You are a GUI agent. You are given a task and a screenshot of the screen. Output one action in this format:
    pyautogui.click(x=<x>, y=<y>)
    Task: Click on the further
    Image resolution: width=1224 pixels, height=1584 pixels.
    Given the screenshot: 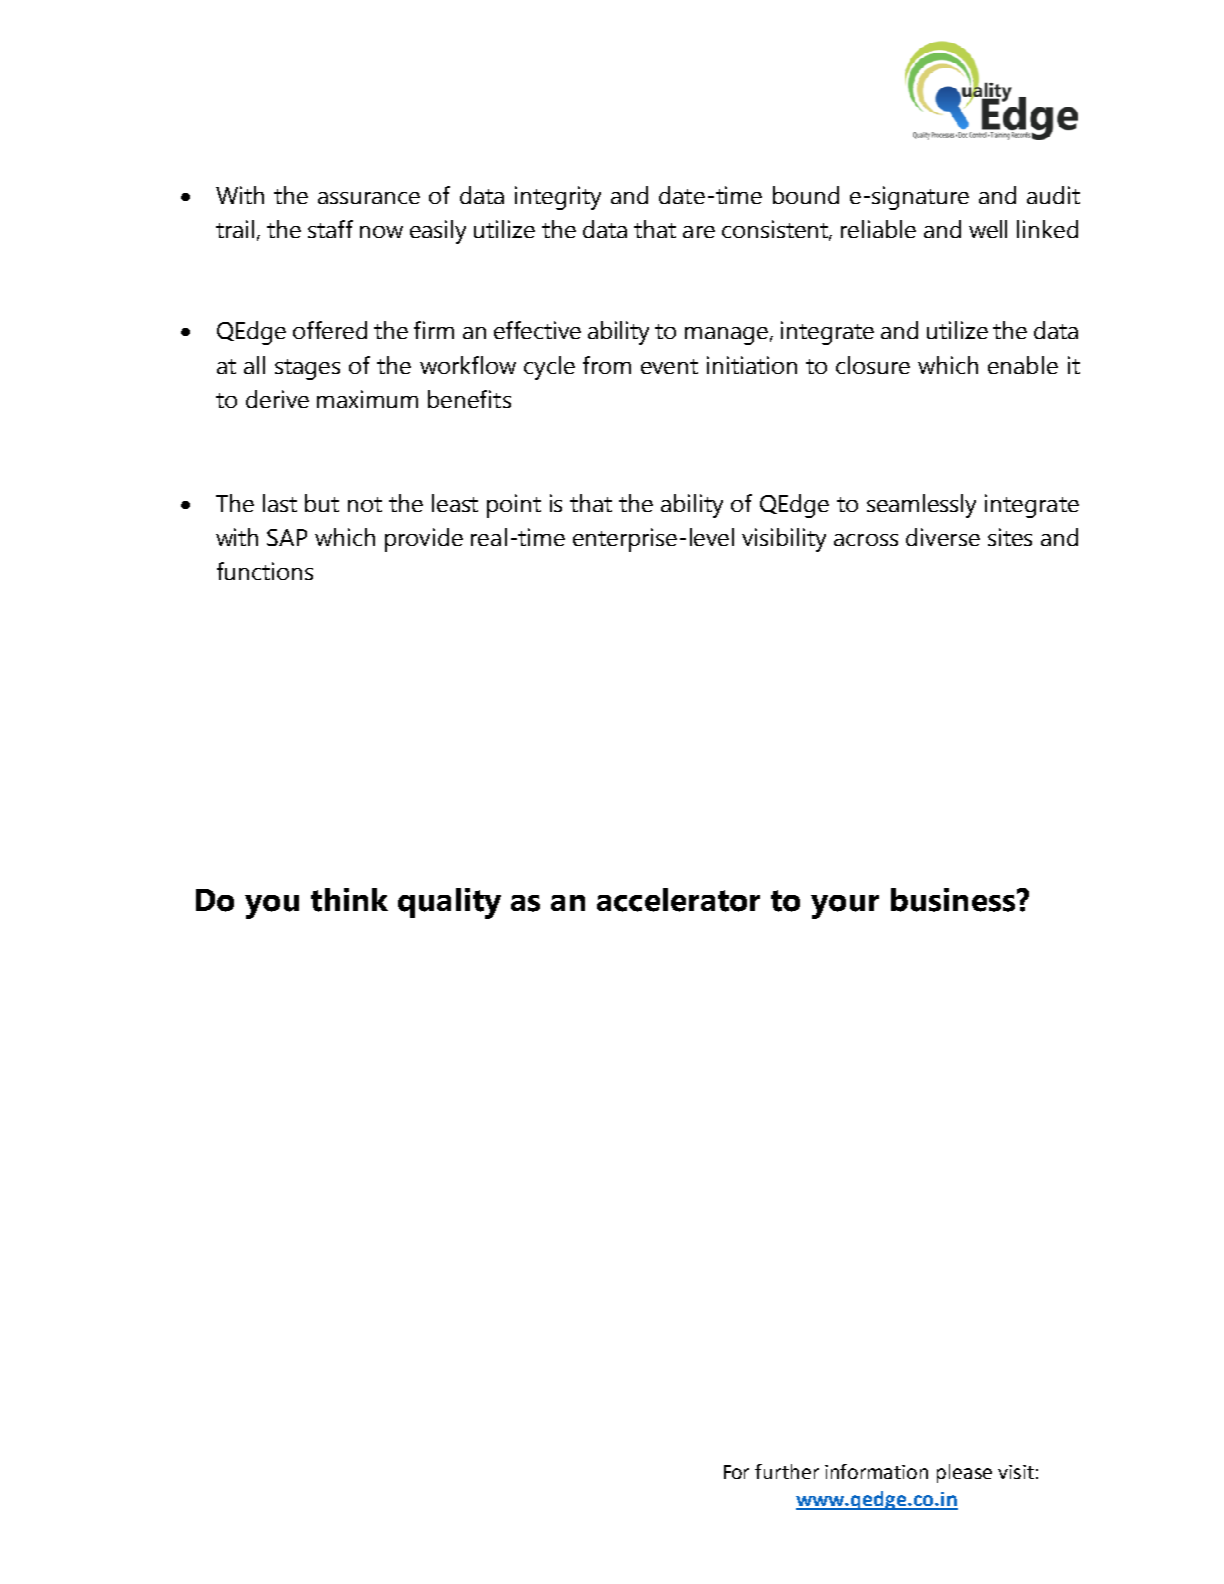 What is the action you would take?
    pyautogui.click(x=787, y=1471)
